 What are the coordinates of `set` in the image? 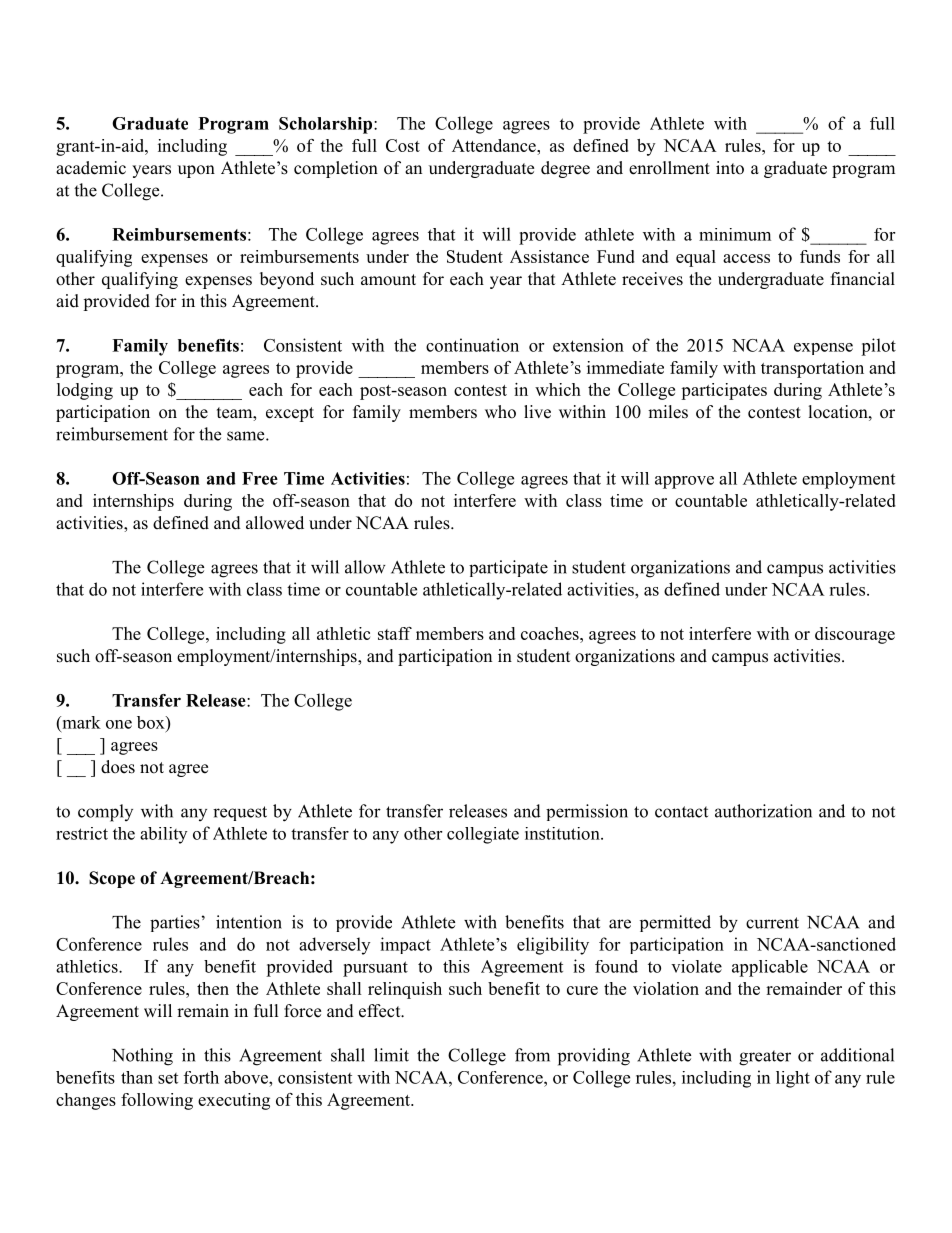 It's located at (168, 1078).
